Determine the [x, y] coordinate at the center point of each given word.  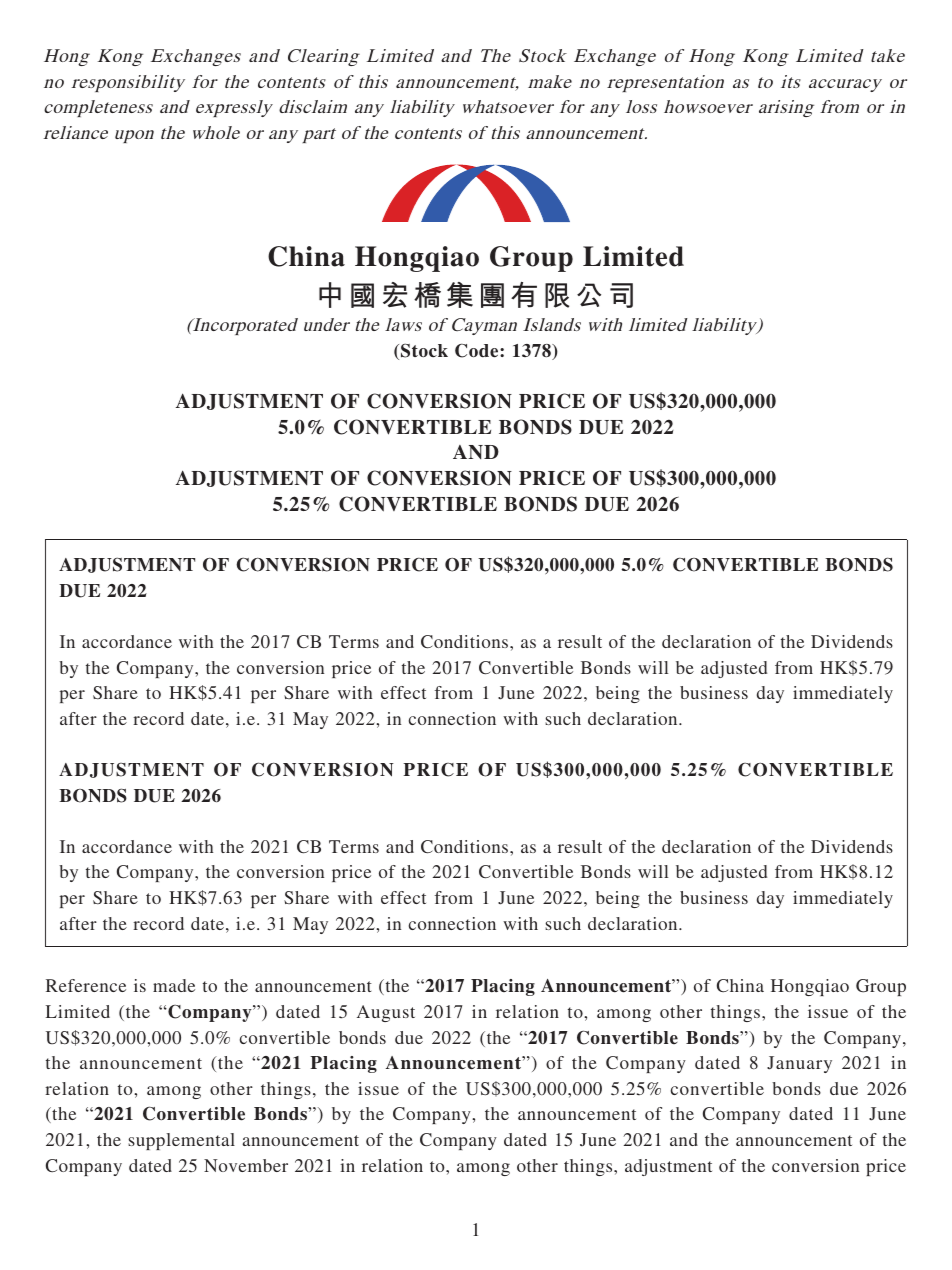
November [246, 1165]
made [174, 985]
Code [478, 350]
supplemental [181, 1141]
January [799, 1064]
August [386, 1013]
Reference [86, 985]
